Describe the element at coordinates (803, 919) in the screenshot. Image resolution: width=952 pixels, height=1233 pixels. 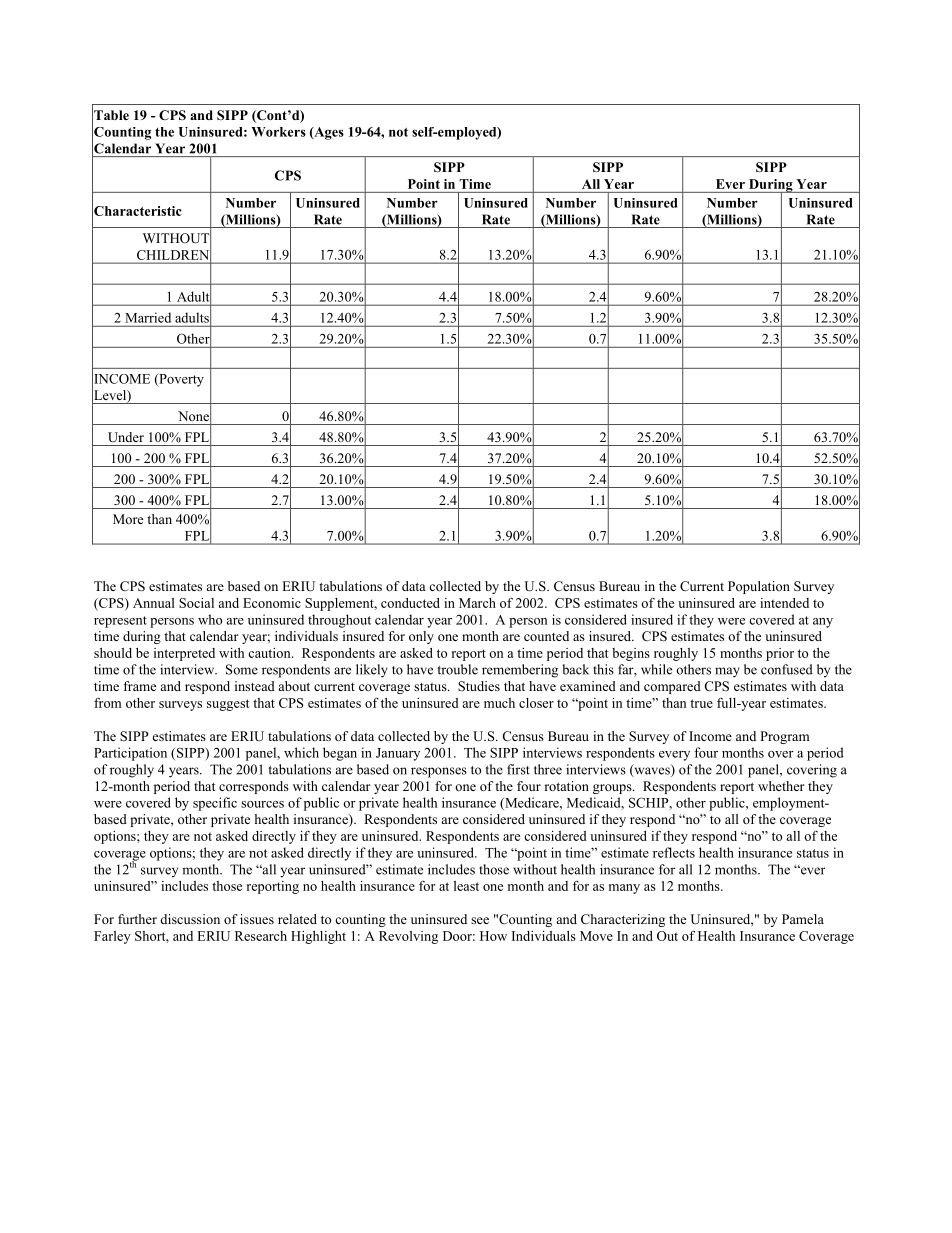
I see `Pamela` at that location.
